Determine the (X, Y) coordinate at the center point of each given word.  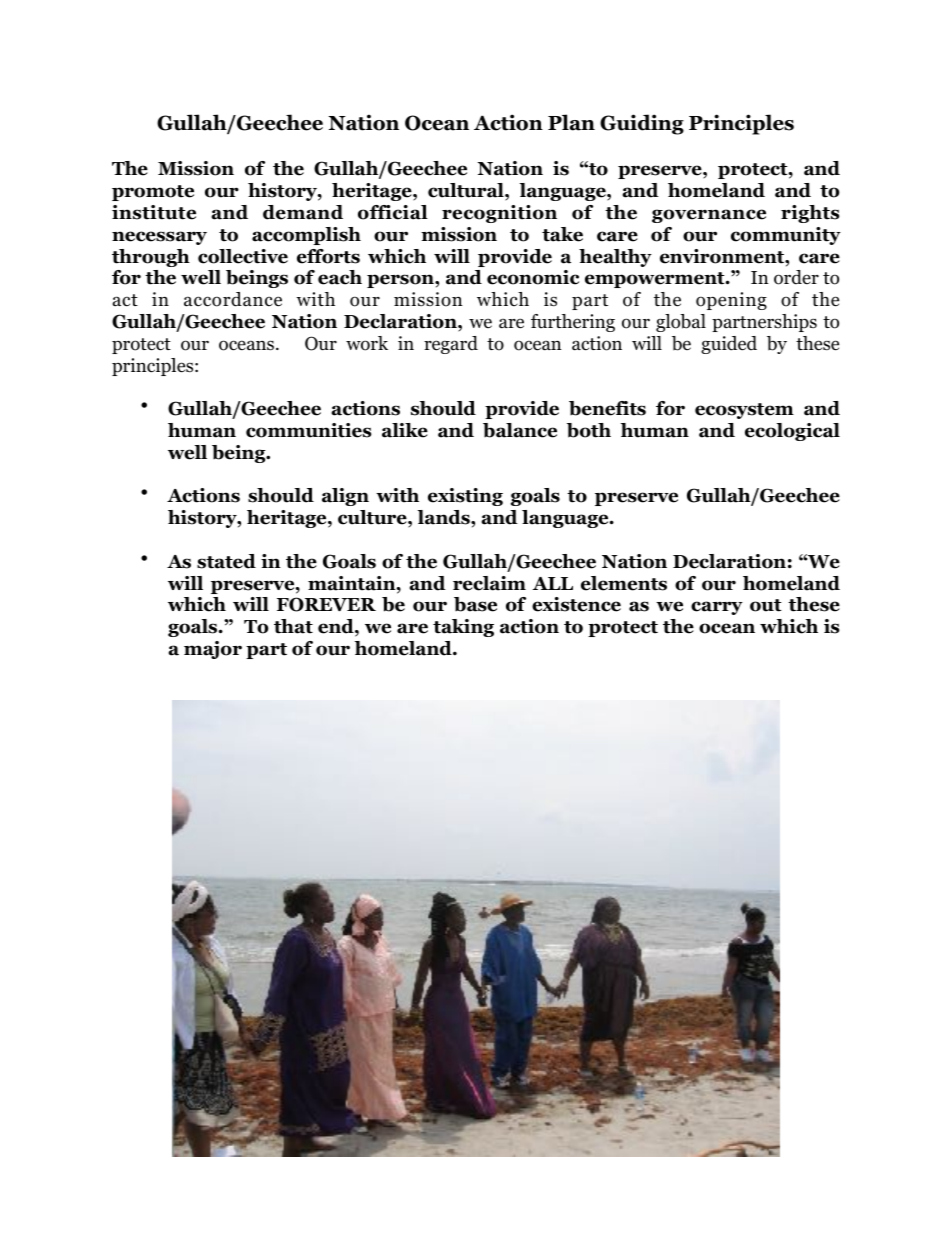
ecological (792, 432)
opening (731, 301)
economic (533, 277)
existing (465, 497)
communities (309, 430)
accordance (233, 299)
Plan (571, 122)
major (213, 650)
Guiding (642, 124)
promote (153, 193)
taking (463, 628)
